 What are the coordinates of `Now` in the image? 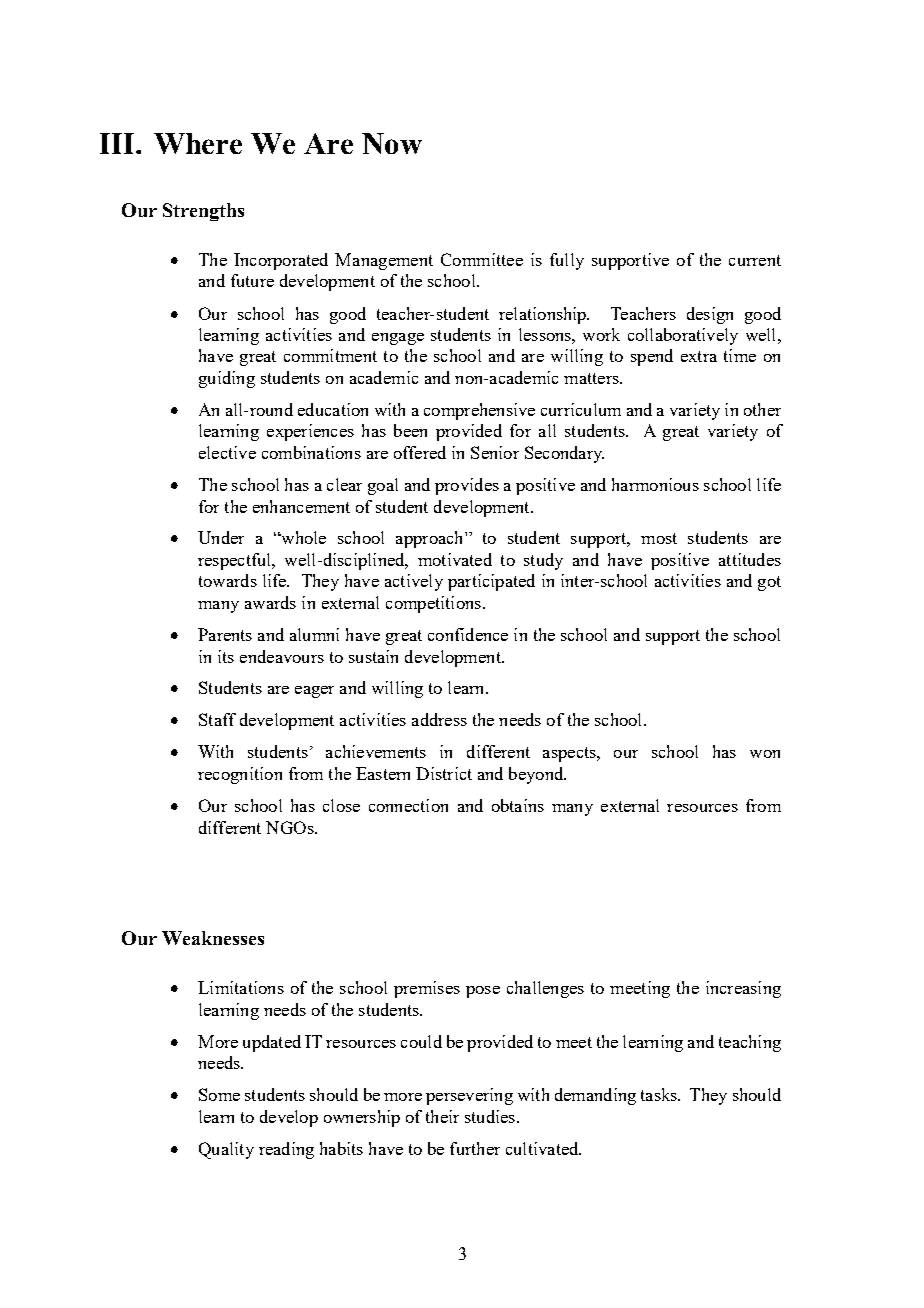 It's located at (392, 143).
